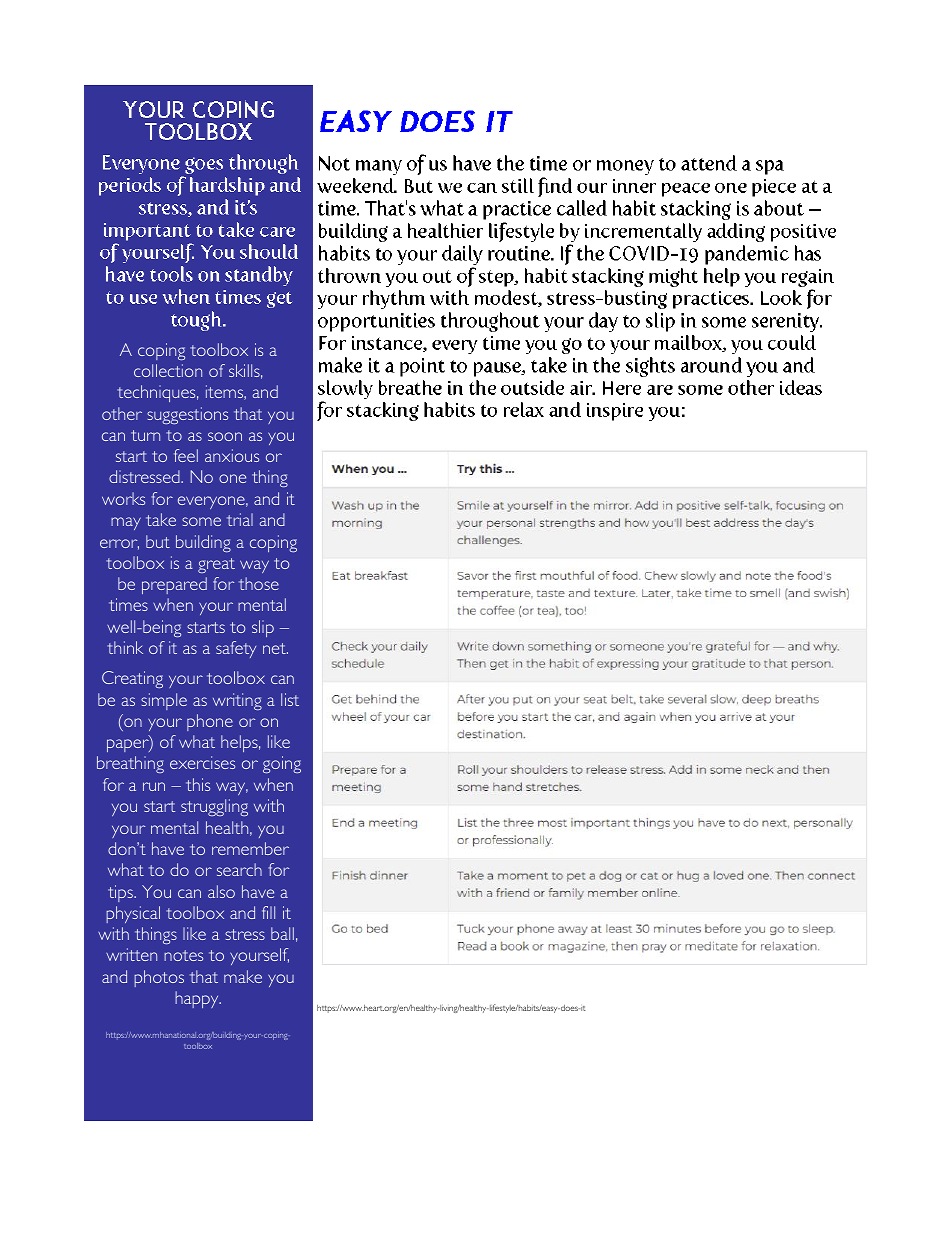 Image resolution: width=952 pixels, height=1233 pixels. What do you see at coordinates (198, 999) in the page?
I see `happy` at bounding box center [198, 999].
